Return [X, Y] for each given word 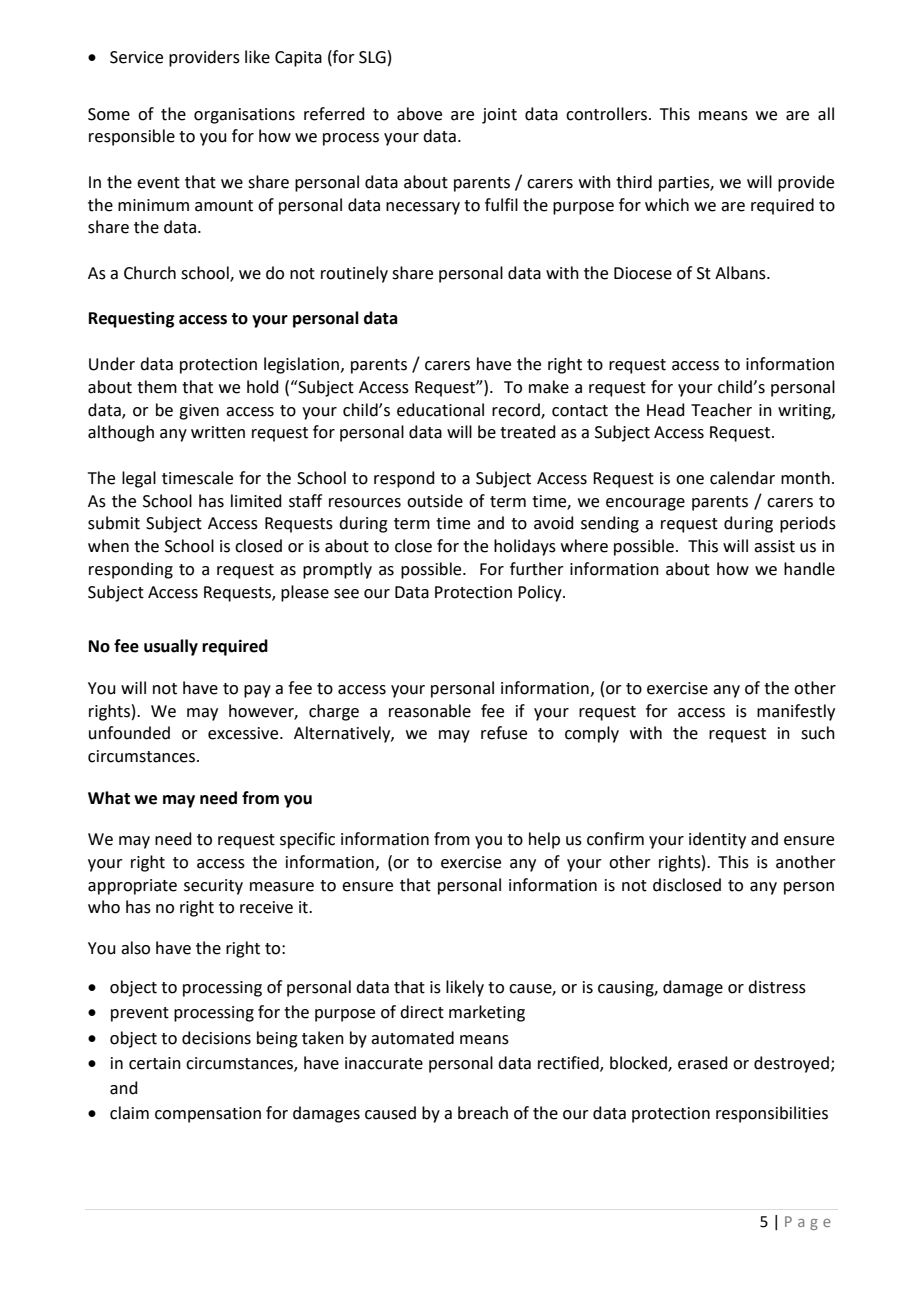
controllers [608, 114]
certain [155, 1063]
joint [499, 116]
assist [774, 546]
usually [171, 647]
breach [483, 1113]
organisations [244, 116]
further [537, 569]
